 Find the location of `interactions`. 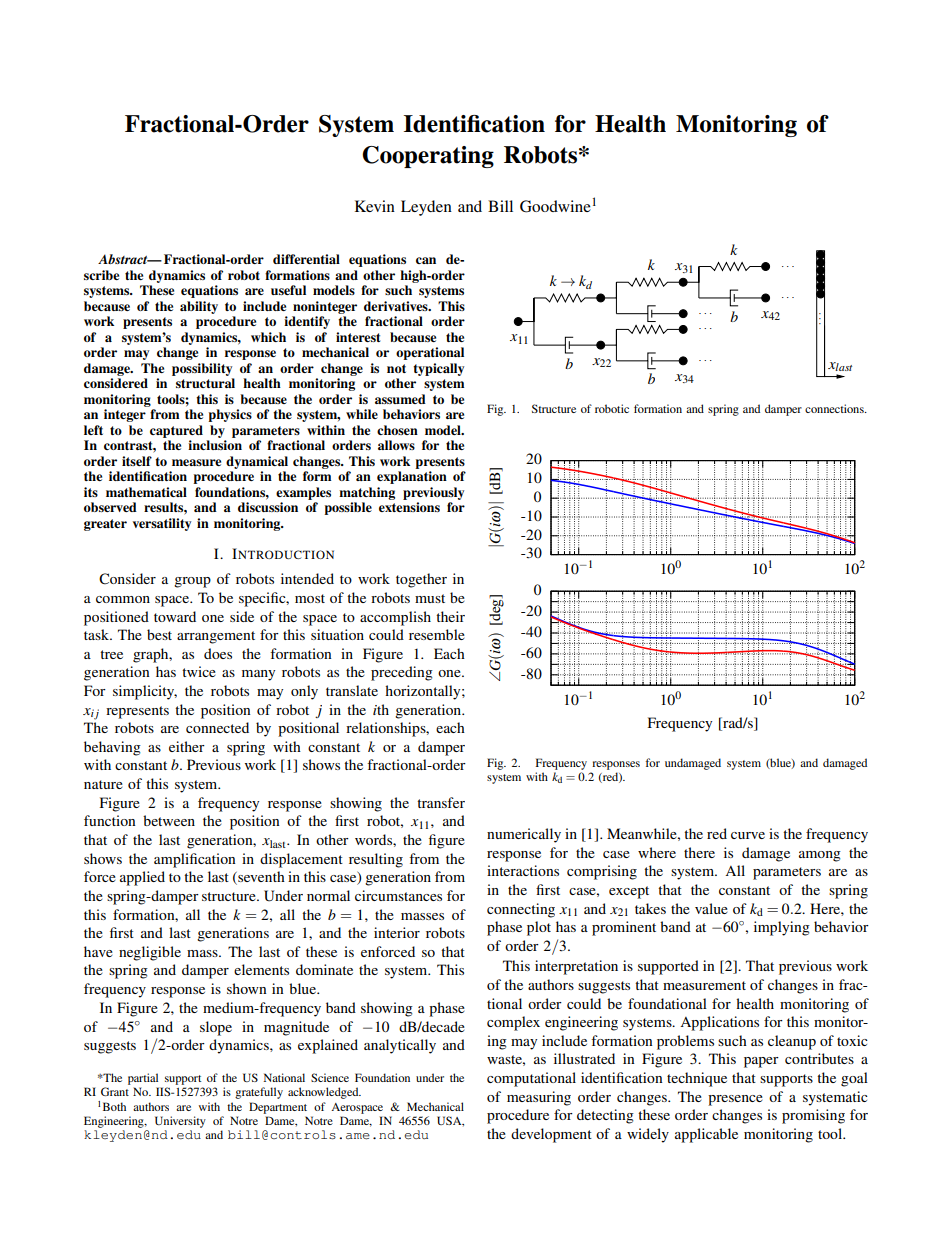

interactions is located at coordinates (523, 870).
